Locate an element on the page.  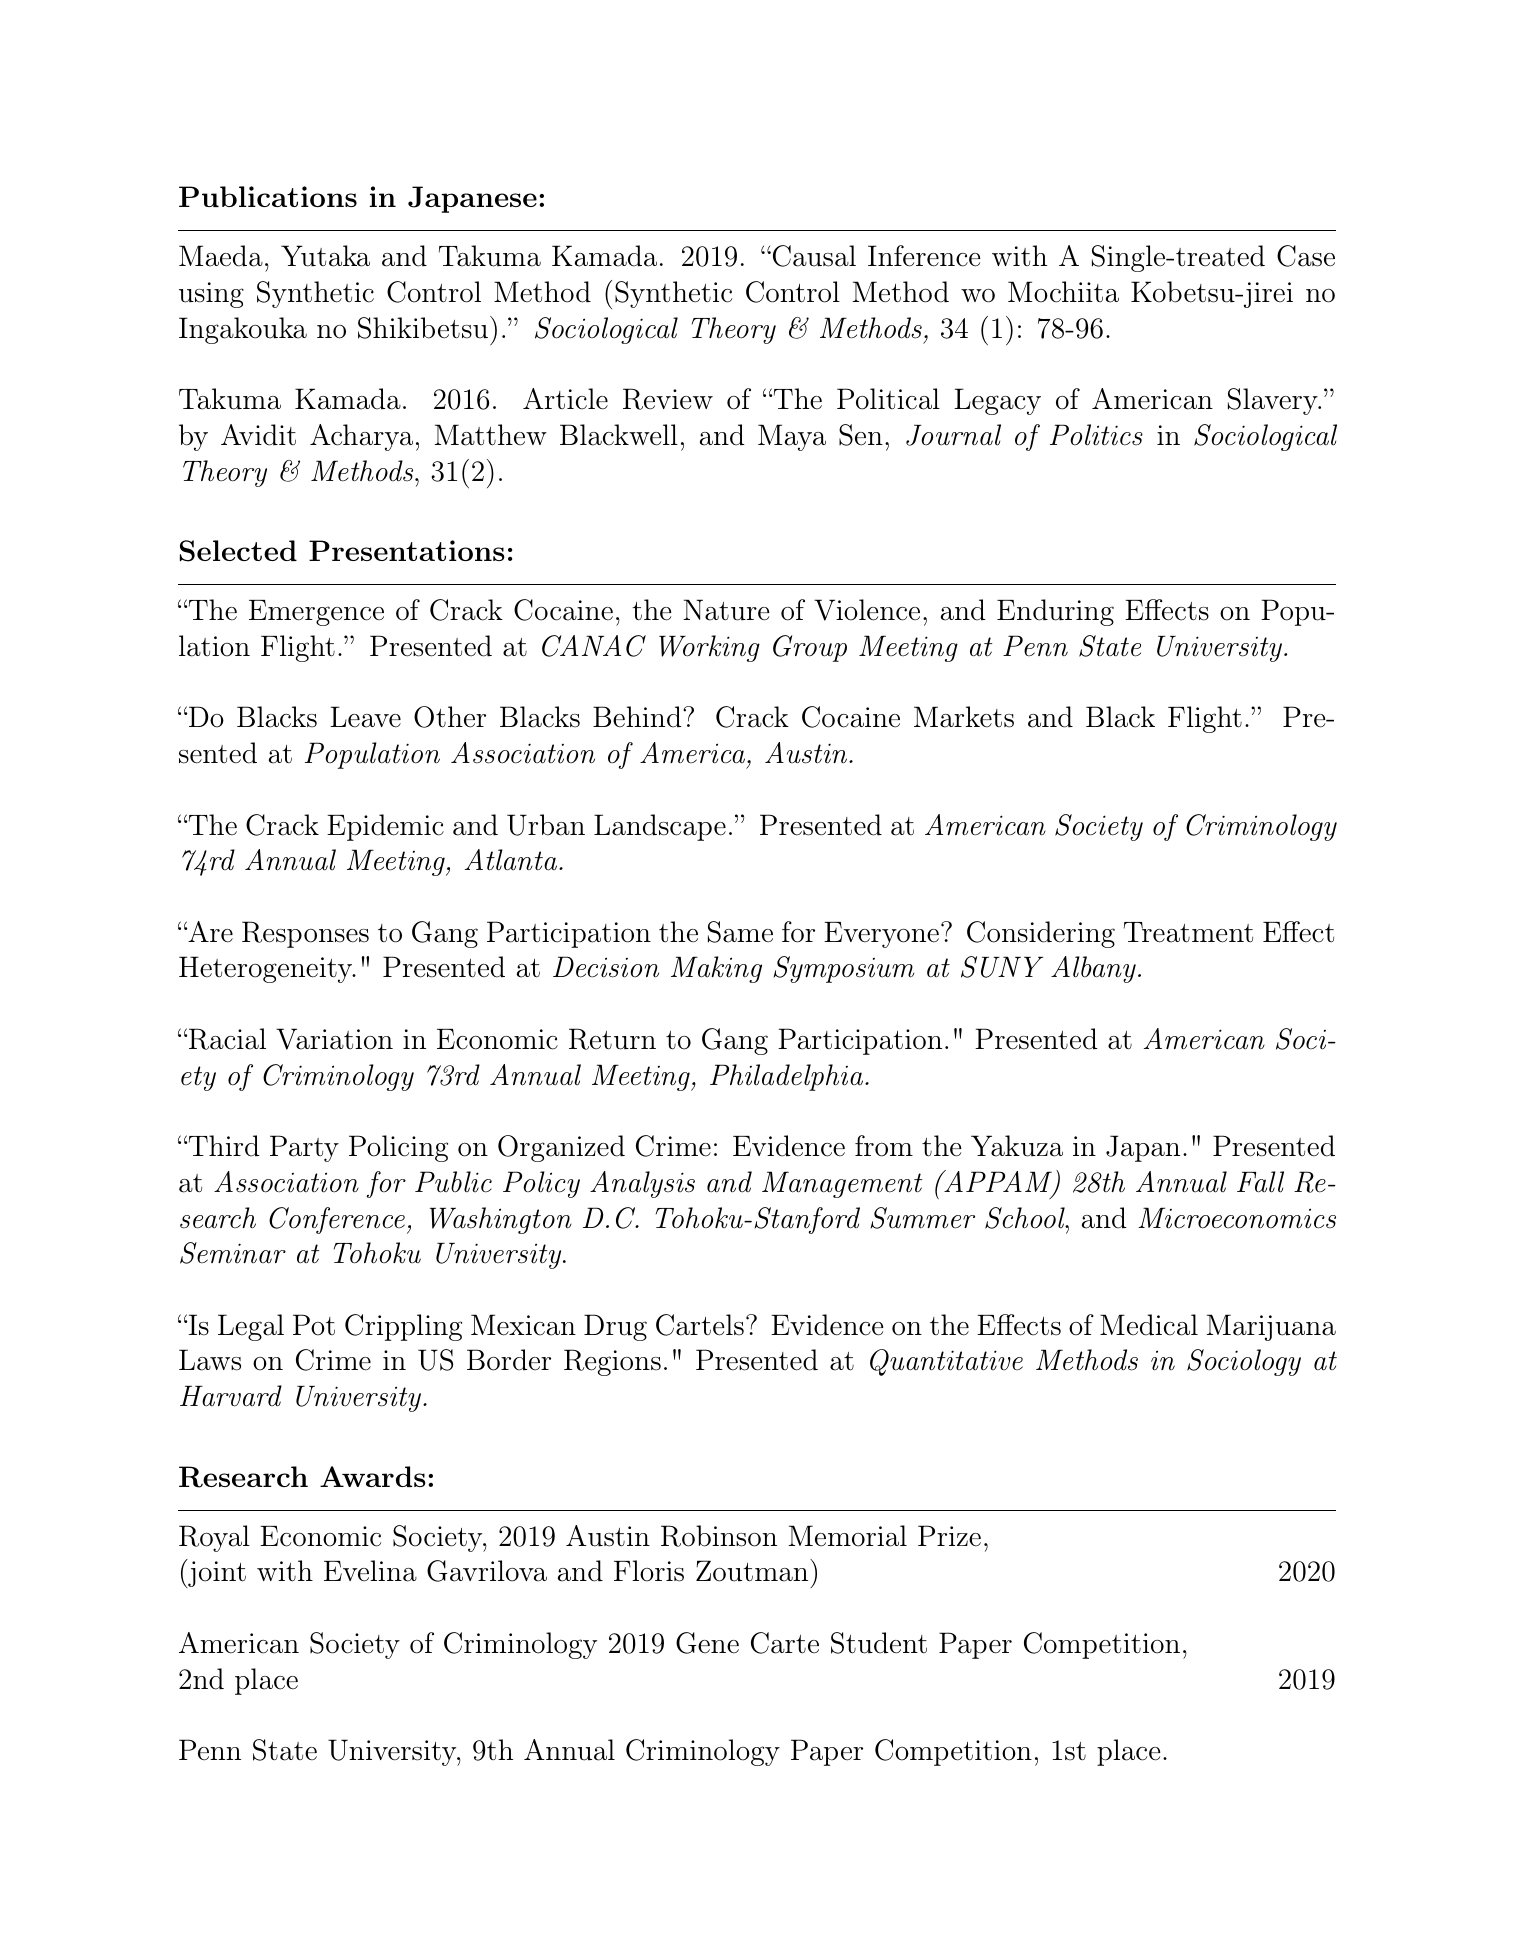
Responses is located at coordinates (305, 934).
